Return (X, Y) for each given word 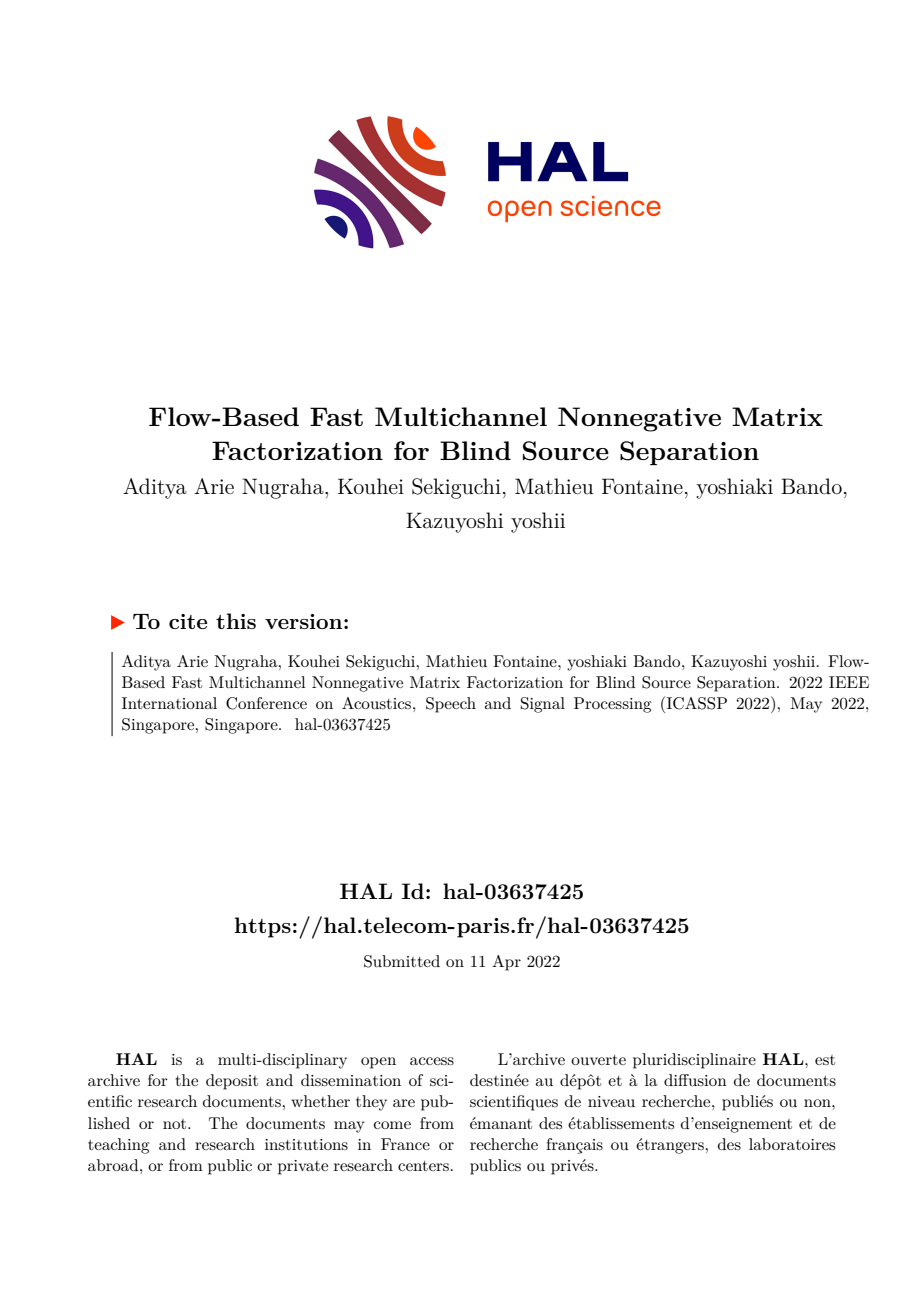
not (176, 1124)
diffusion (695, 1080)
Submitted (402, 961)
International (169, 703)
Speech (451, 705)
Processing (612, 705)
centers (423, 1166)
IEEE (849, 682)
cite (188, 621)
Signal (543, 705)
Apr (506, 963)
